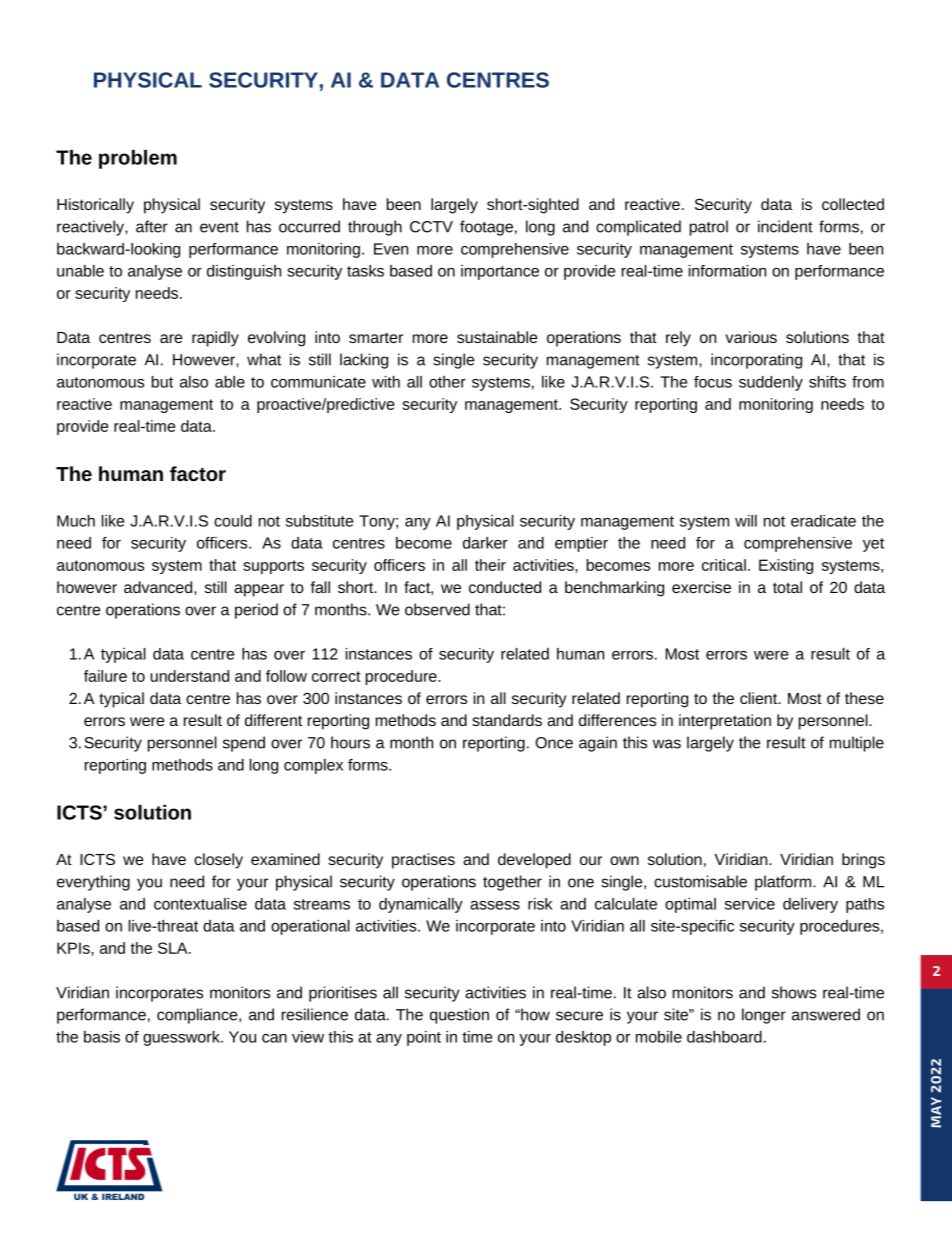 The image size is (952, 1233). What do you see at coordinates (771, 383) in the page?
I see `suddenly` at bounding box center [771, 383].
